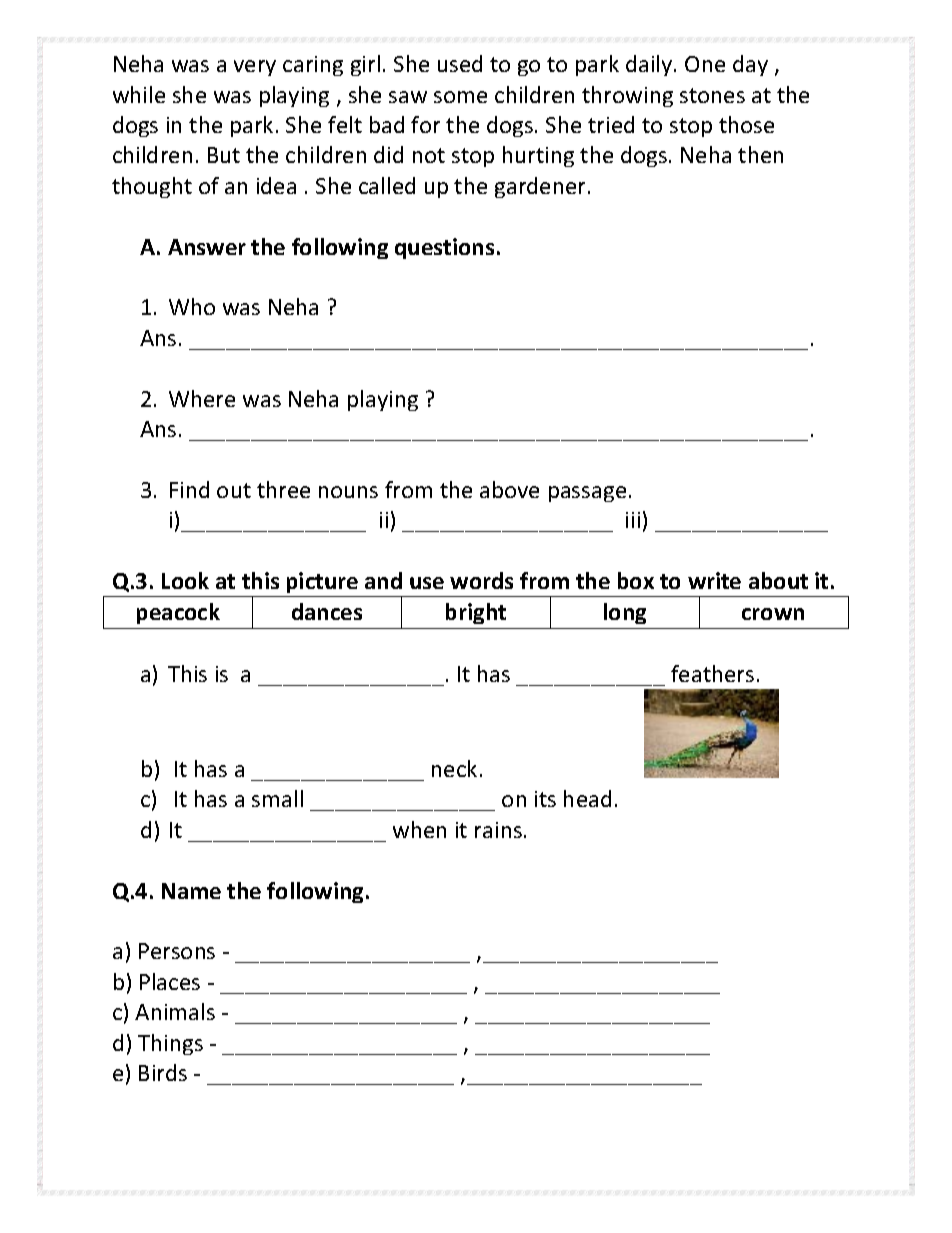  What do you see at coordinates (202, 398) in the document?
I see `Where` at bounding box center [202, 398].
